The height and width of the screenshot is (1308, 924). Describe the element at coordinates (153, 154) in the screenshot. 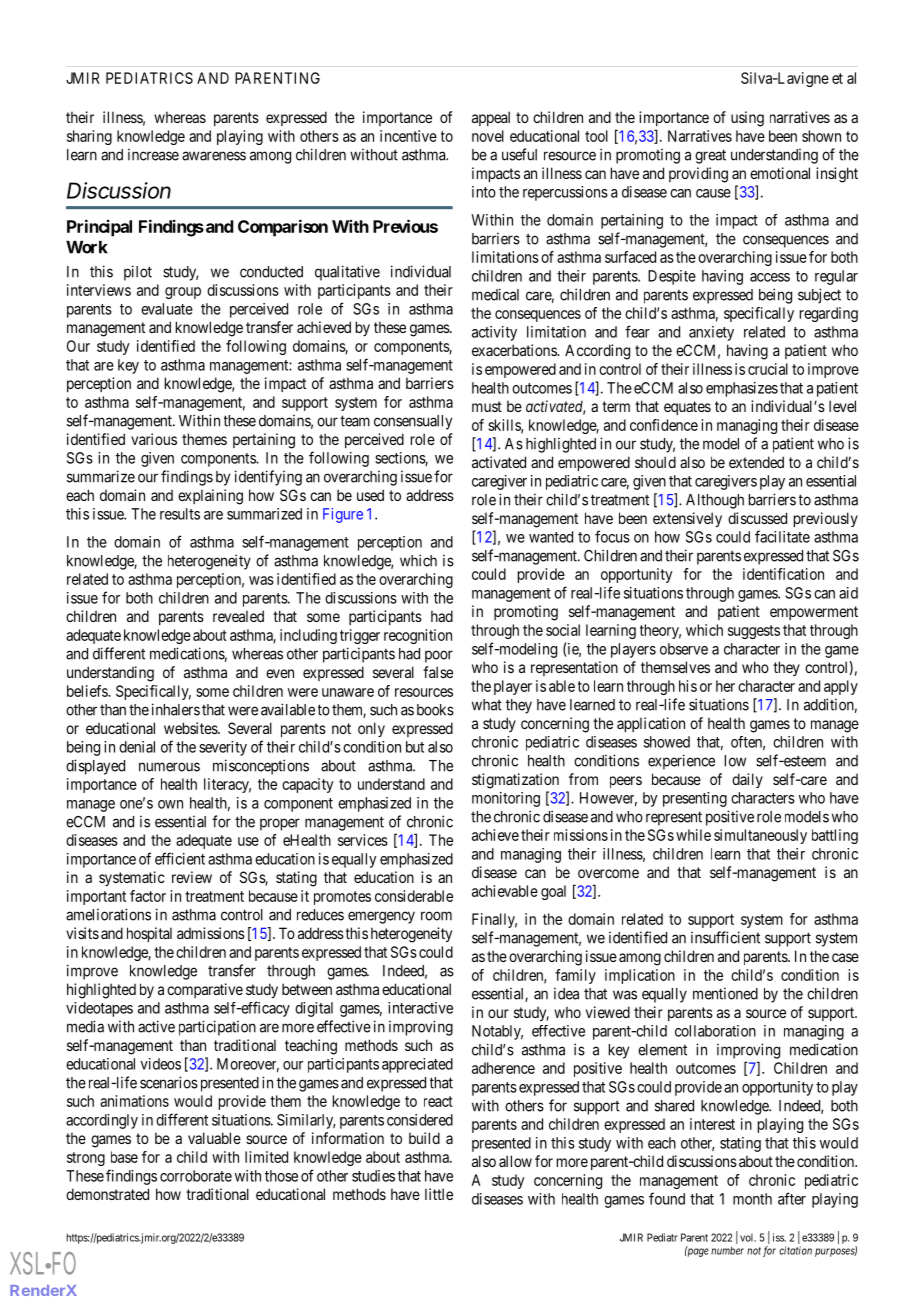

I see `increase` at that location.
